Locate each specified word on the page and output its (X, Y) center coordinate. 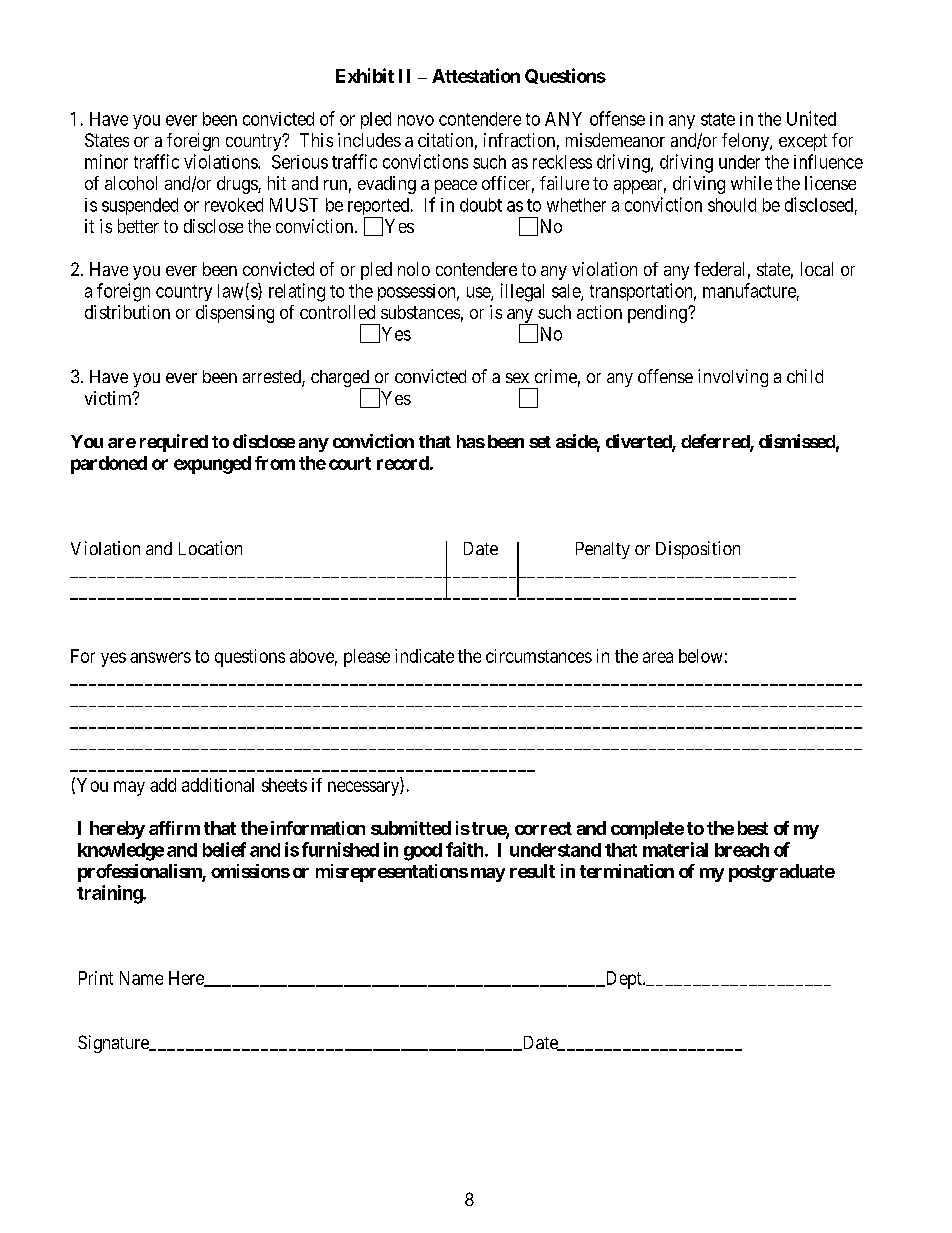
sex (517, 378)
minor (106, 161)
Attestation (476, 75)
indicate (424, 656)
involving (733, 378)
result (532, 871)
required (174, 443)
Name (141, 978)
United (811, 118)
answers (160, 657)
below (700, 656)
